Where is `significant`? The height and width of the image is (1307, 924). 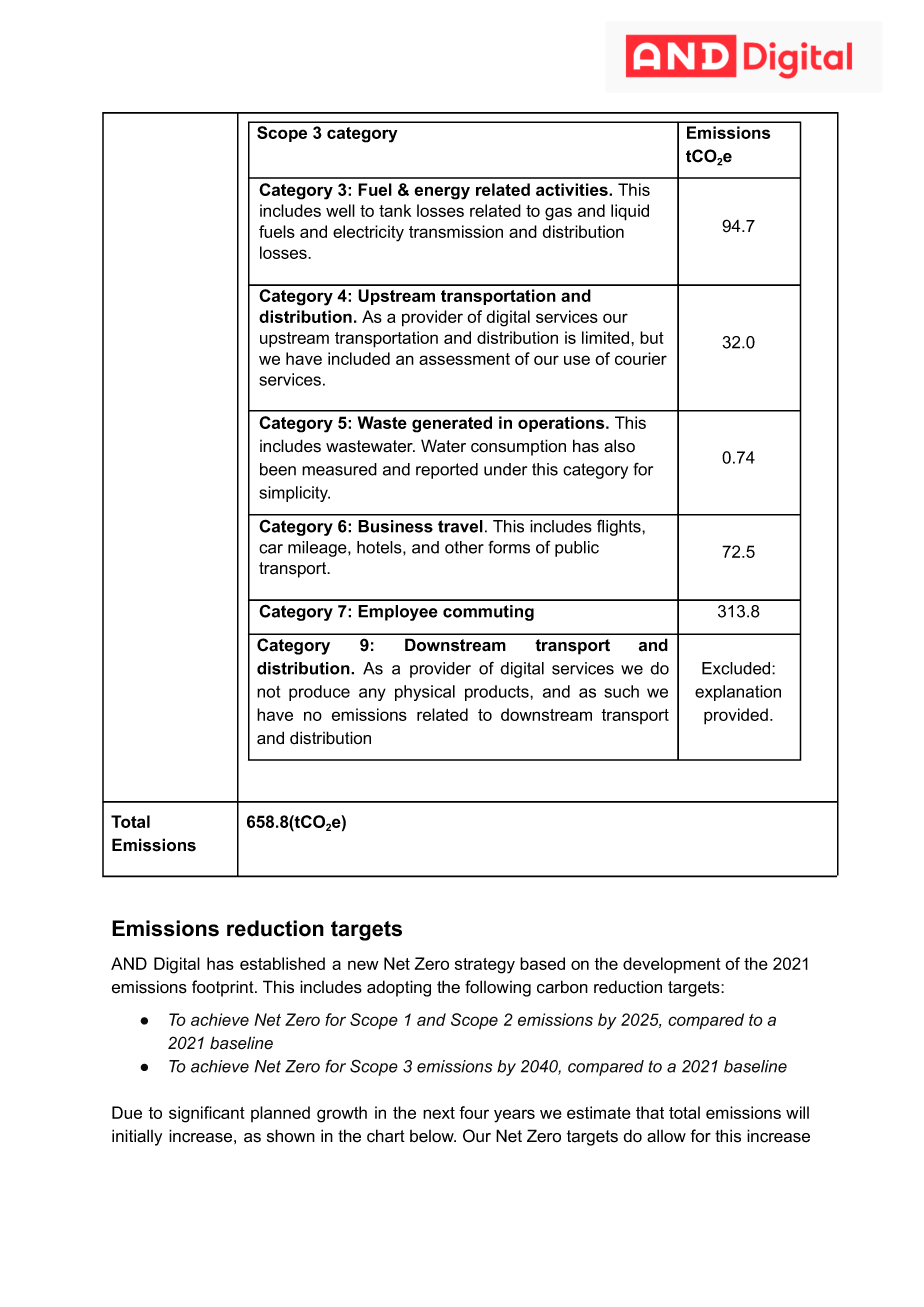 significant is located at coordinates (207, 1114).
